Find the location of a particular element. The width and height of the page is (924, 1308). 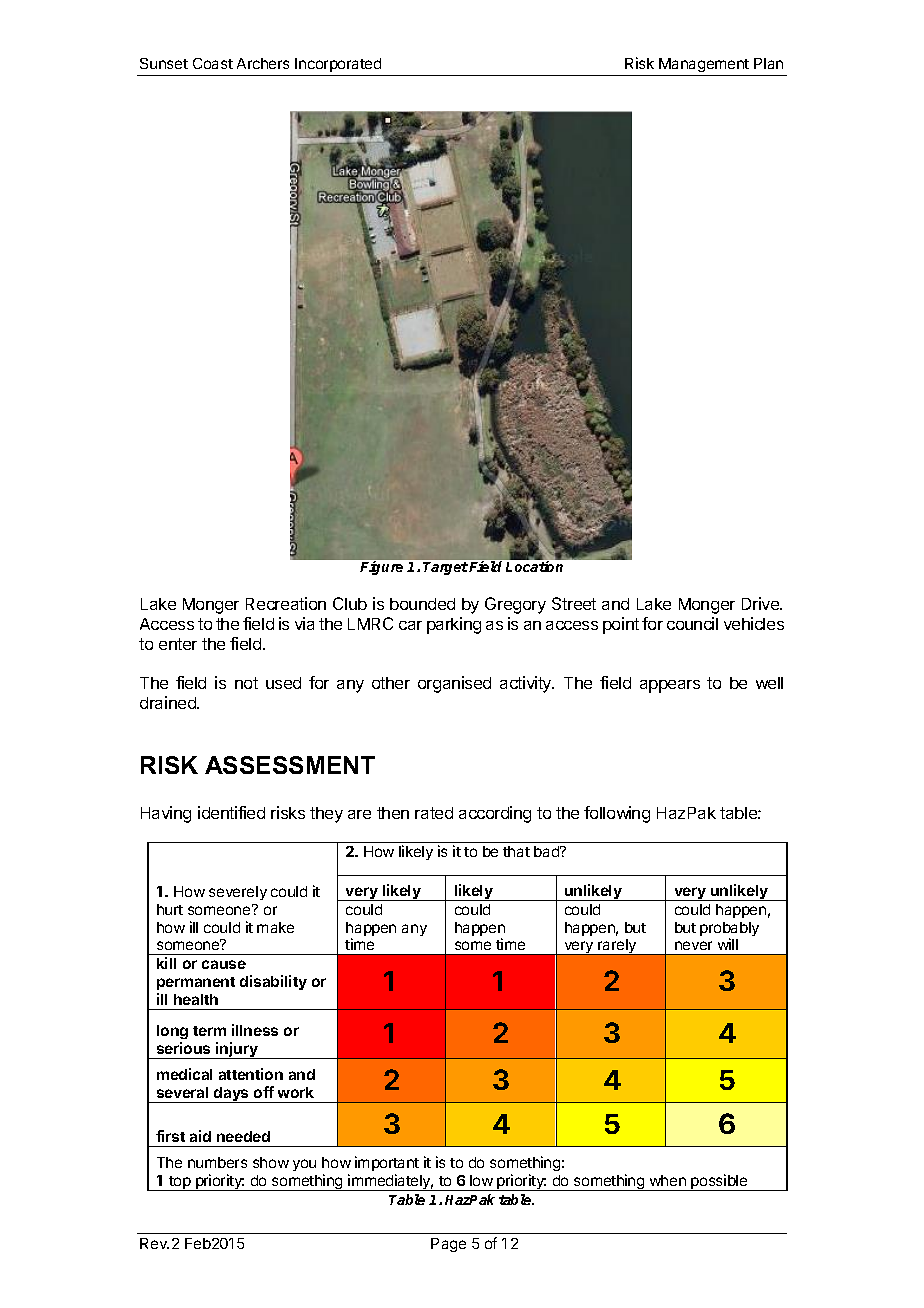

possible is located at coordinates (719, 1182).
